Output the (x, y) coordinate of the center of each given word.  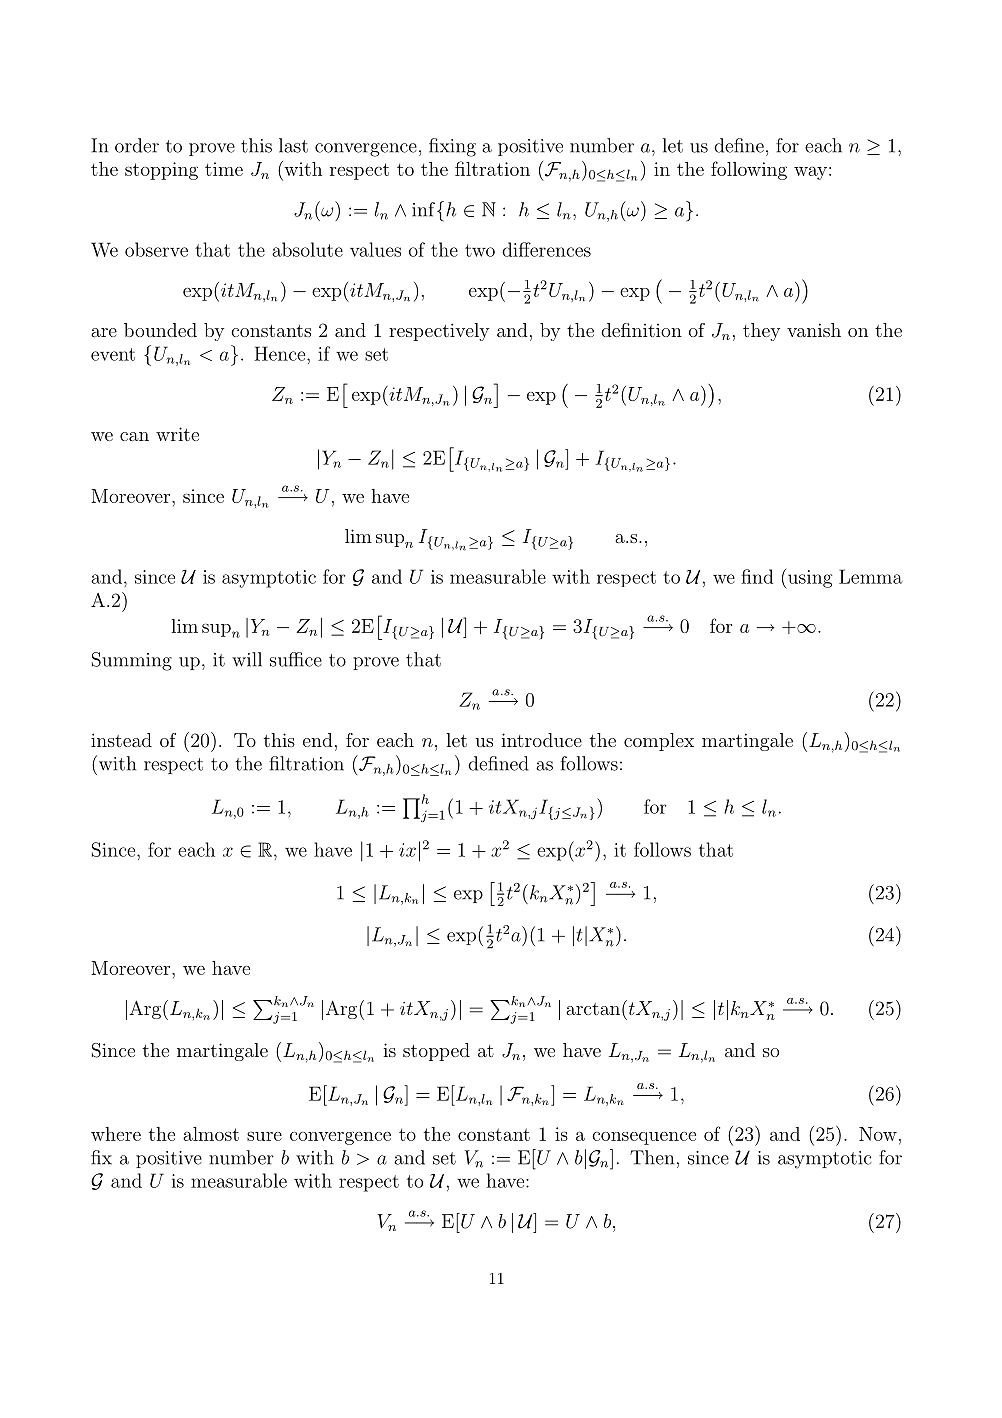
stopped (436, 1052)
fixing (452, 147)
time (224, 169)
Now (878, 1134)
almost (211, 1134)
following (749, 170)
